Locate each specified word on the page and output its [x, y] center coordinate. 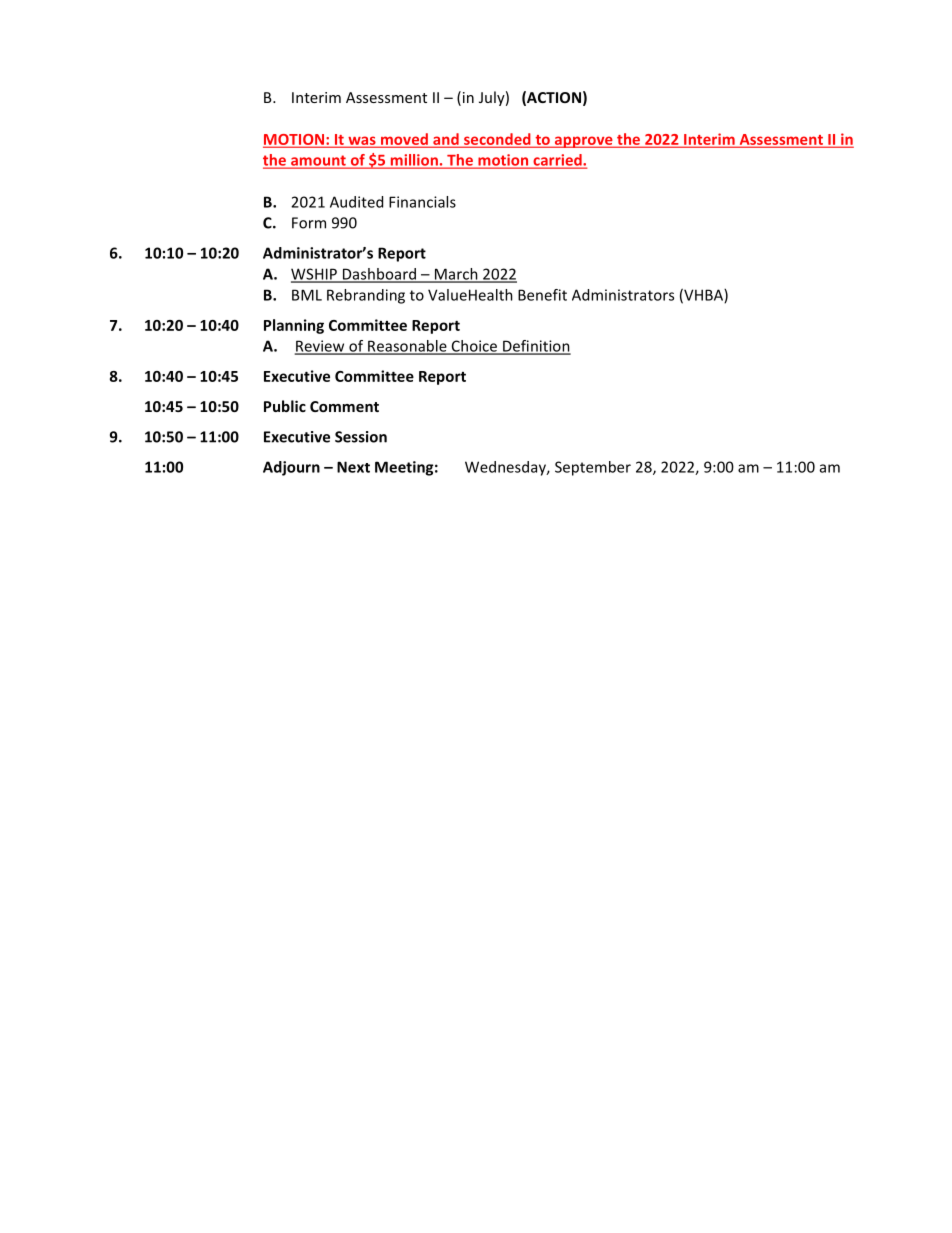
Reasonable [407, 347]
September [593, 468]
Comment [344, 406]
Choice [474, 347]
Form [309, 223]
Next [353, 467]
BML [307, 295]
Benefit [542, 295]
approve [583, 142]
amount [318, 161]
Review [321, 347]
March [456, 275]
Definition [536, 347]
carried [557, 161]
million [414, 161]
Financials [422, 202]
